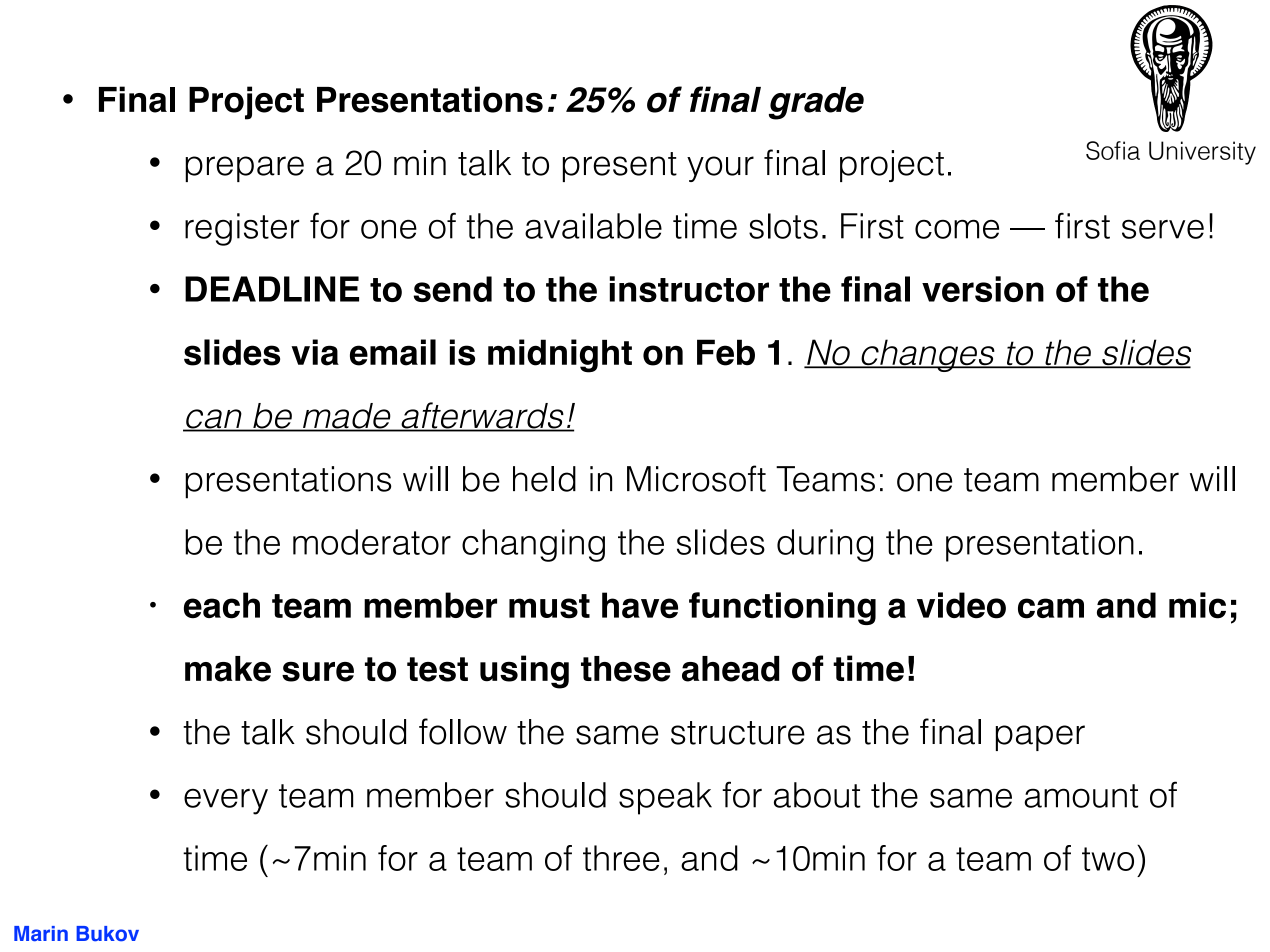  Describe the element at coordinates (41, 934) in the screenshot. I see `Marin` at that location.
